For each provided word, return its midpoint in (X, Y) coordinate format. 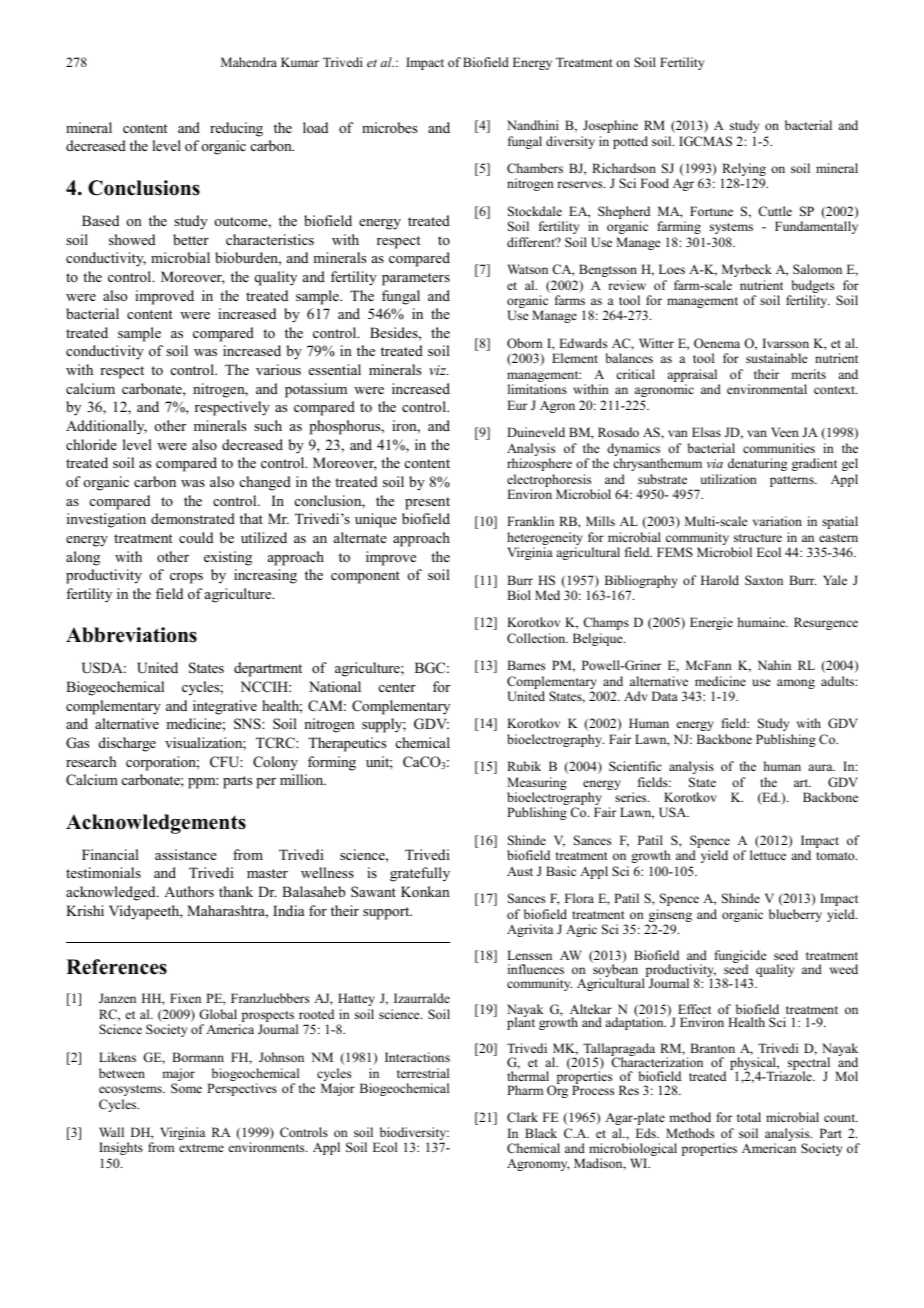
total (749, 1117)
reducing (236, 129)
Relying (744, 171)
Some (186, 1088)
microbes (389, 127)
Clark (522, 1117)
